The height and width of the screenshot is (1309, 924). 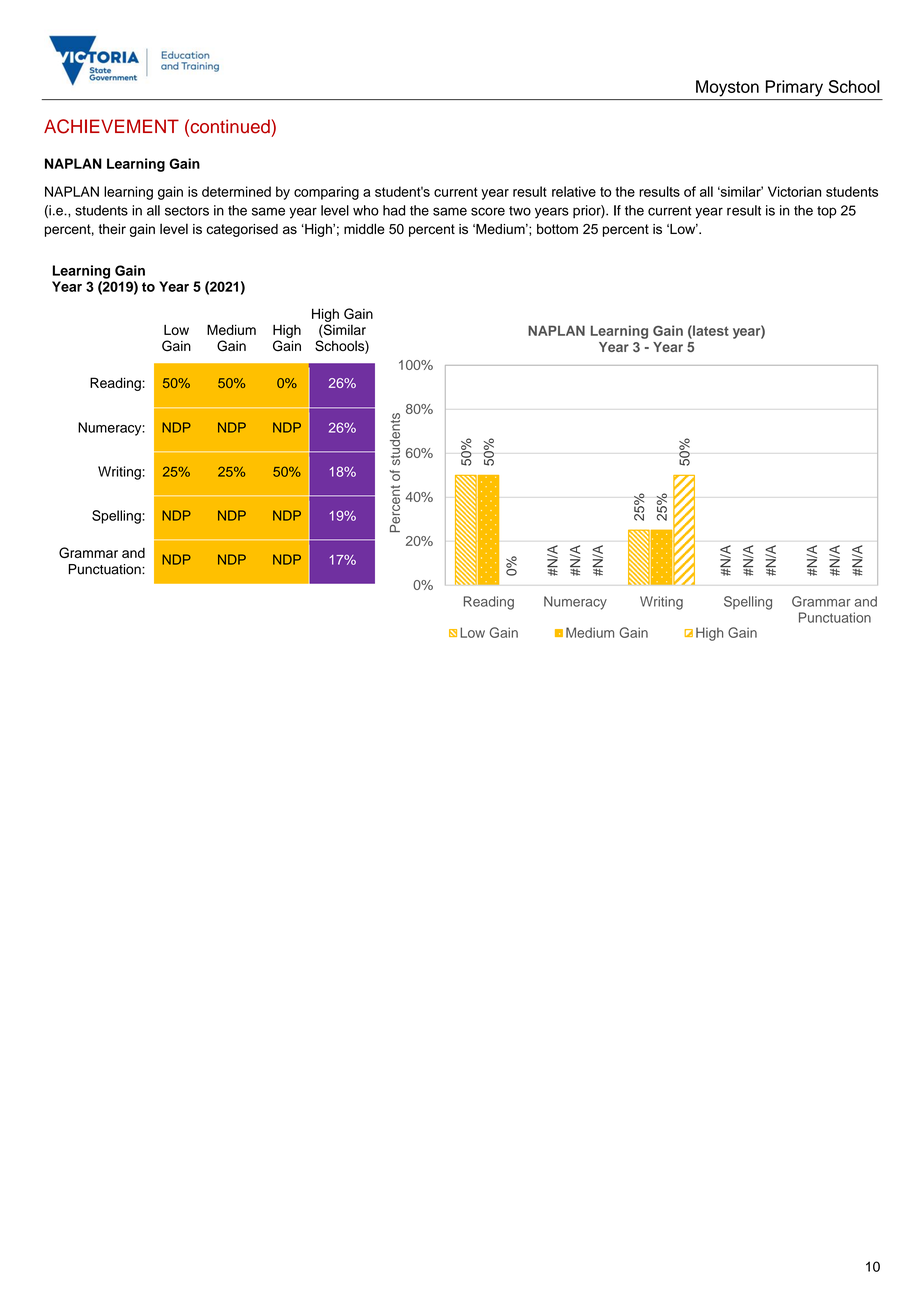 I want to click on Primary, so click(x=794, y=88).
